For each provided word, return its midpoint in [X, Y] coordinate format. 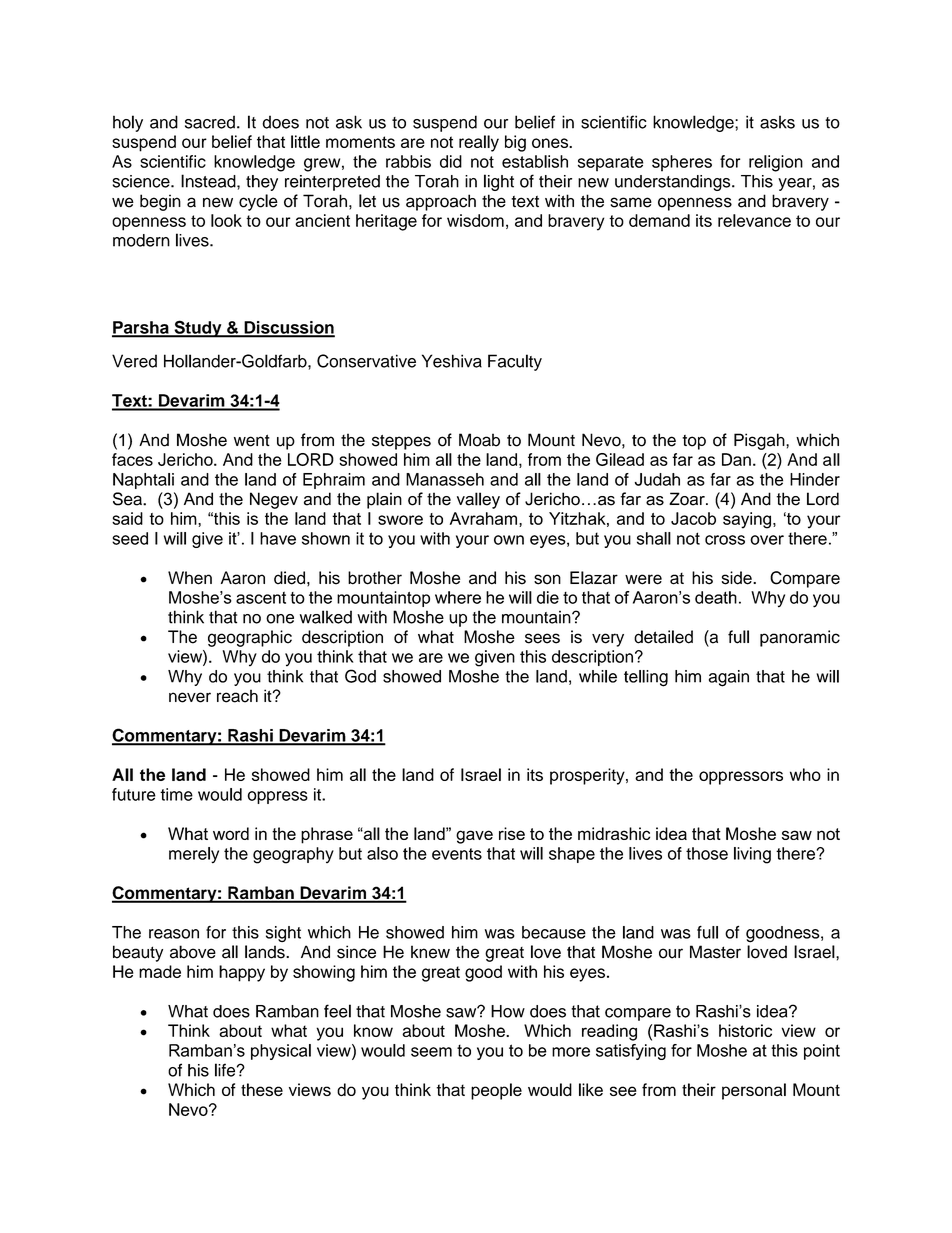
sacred [210, 122]
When [190, 578]
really [479, 143]
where [458, 597]
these [262, 1089]
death [716, 597]
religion [776, 163]
